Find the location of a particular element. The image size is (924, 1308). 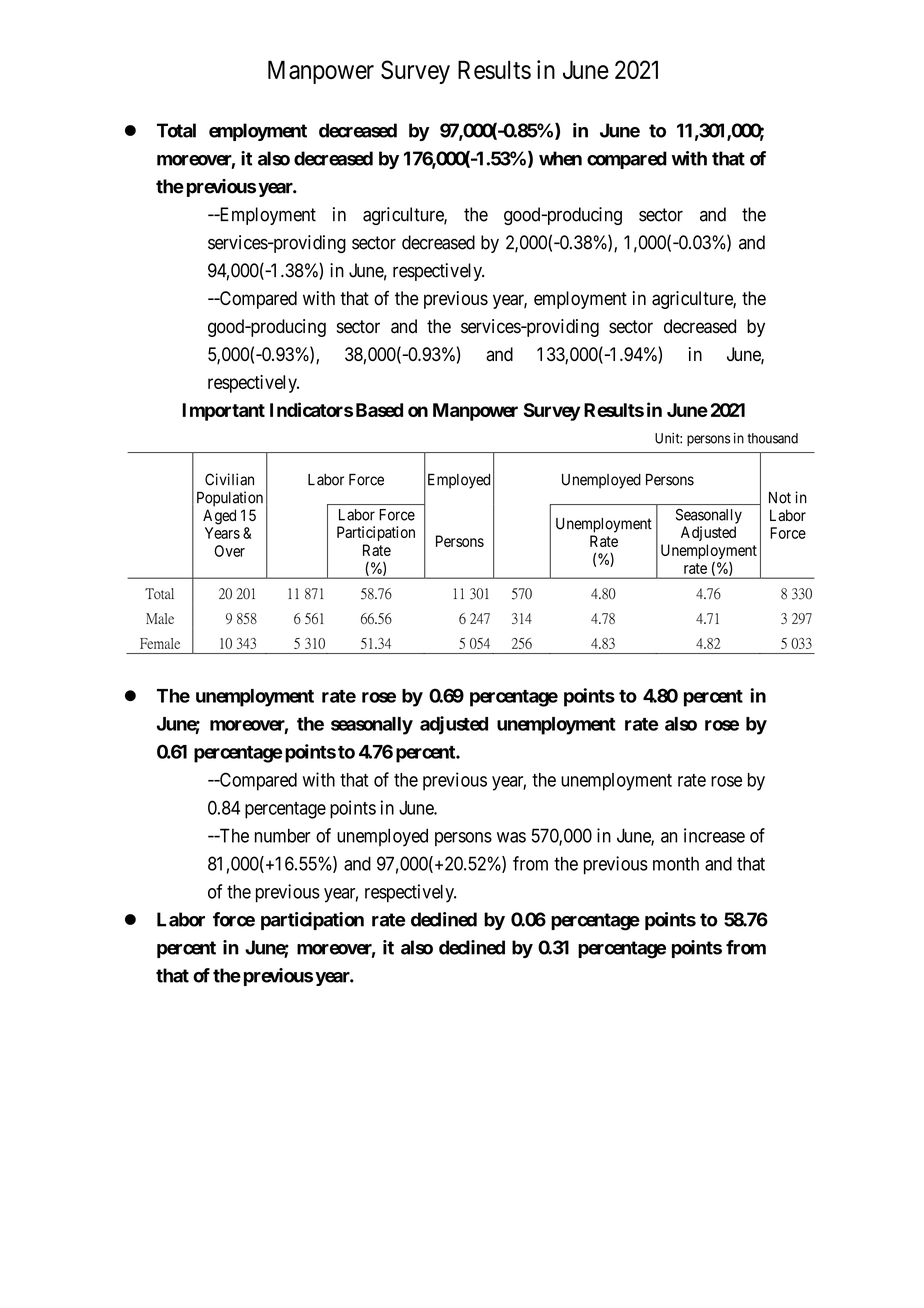

increase is located at coordinates (714, 835).
